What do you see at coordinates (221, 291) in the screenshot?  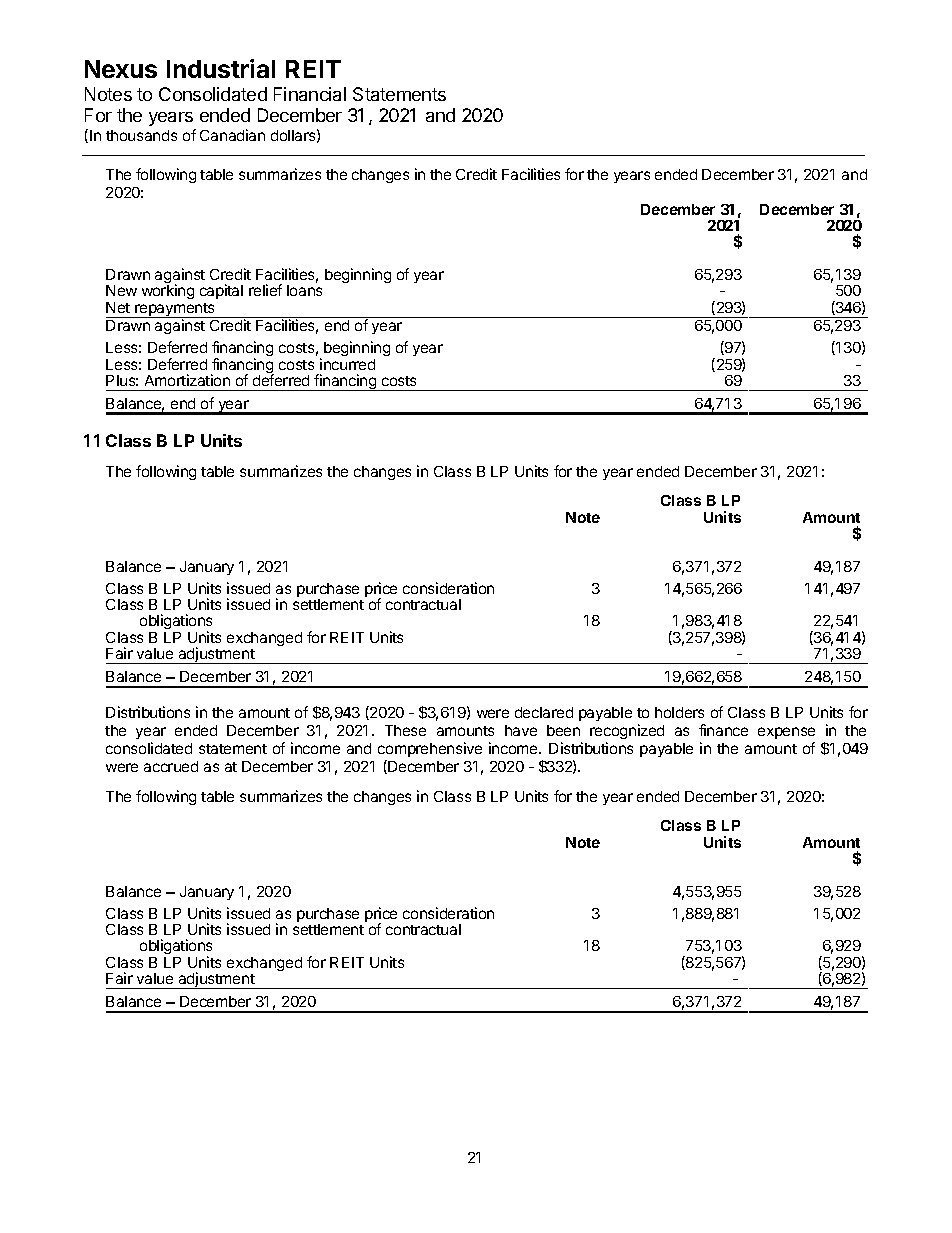 I see `capital` at bounding box center [221, 291].
